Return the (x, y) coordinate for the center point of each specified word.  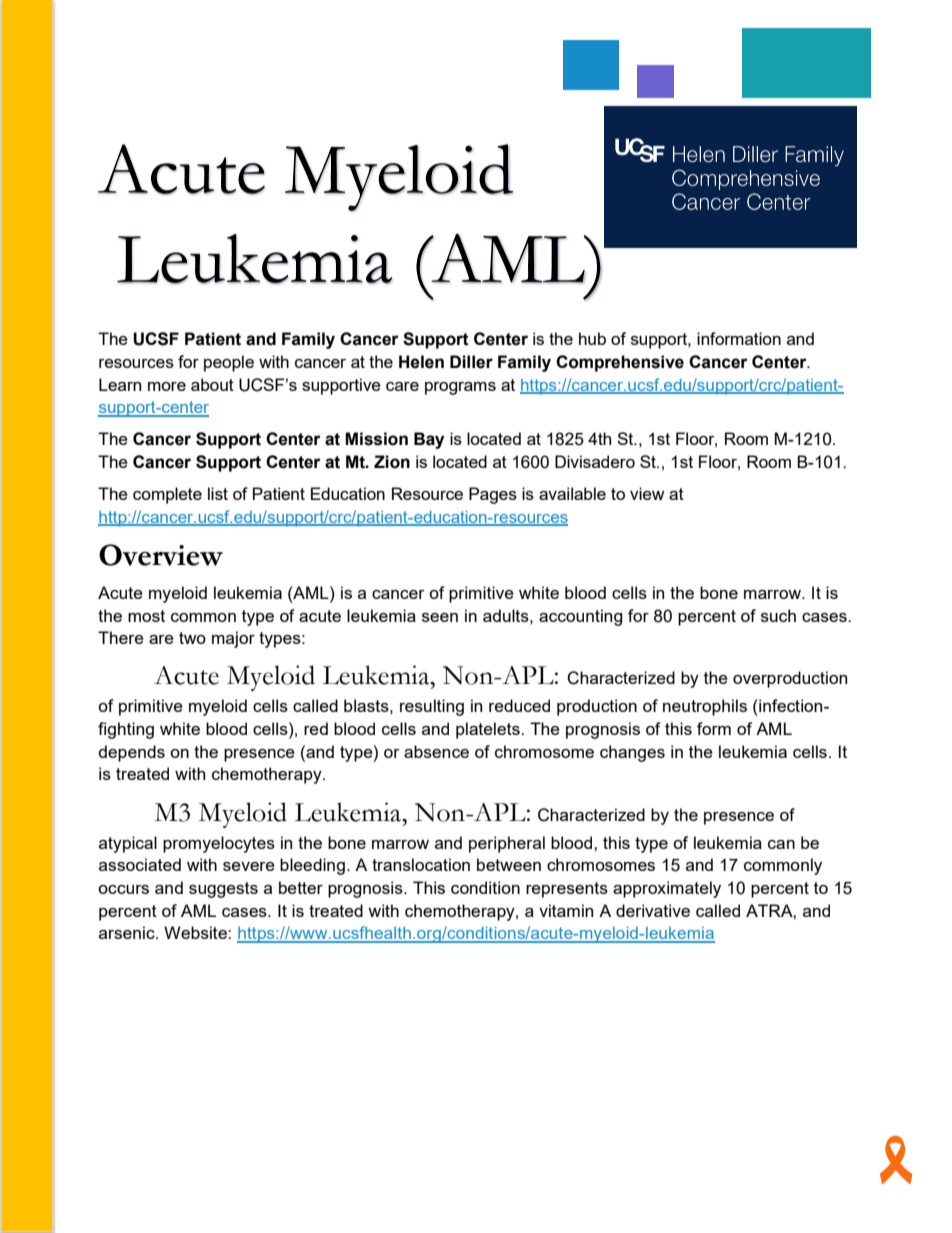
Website (196, 932)
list (218, 493)
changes (632, 753)
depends (132, 753)
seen (440, 617)
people (229, 363)
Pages (493, 495)
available (572, 493)
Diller (471, 362)
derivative (653, 910)
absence (436, 751)
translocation (421, 864)
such (778, 615)
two (192, 638)
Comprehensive (620, 363)
